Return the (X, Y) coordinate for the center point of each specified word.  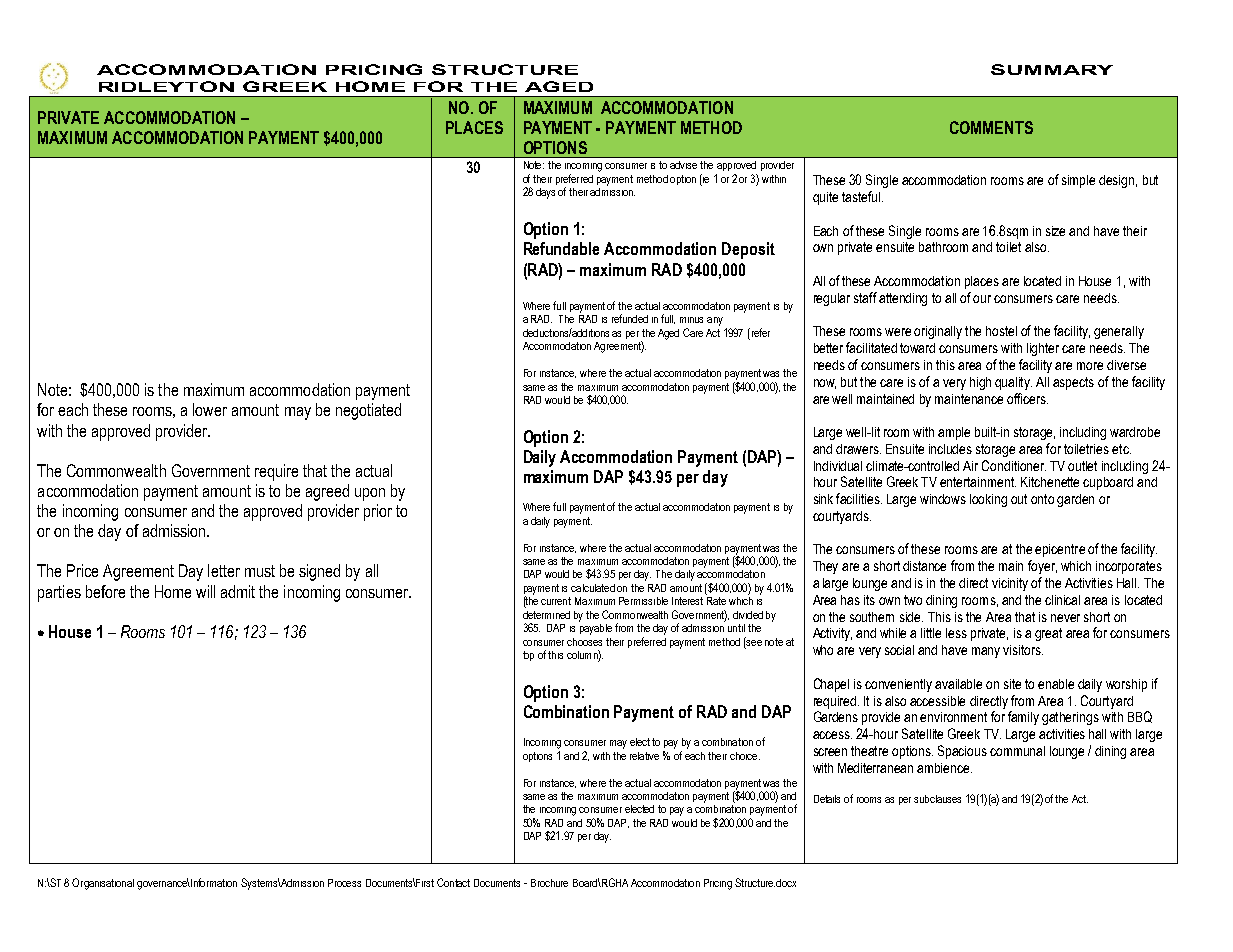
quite (825, 198)
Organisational (103, 884)
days (545, 193)
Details (827, 799)
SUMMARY (1052, 69)
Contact (453, 882)
